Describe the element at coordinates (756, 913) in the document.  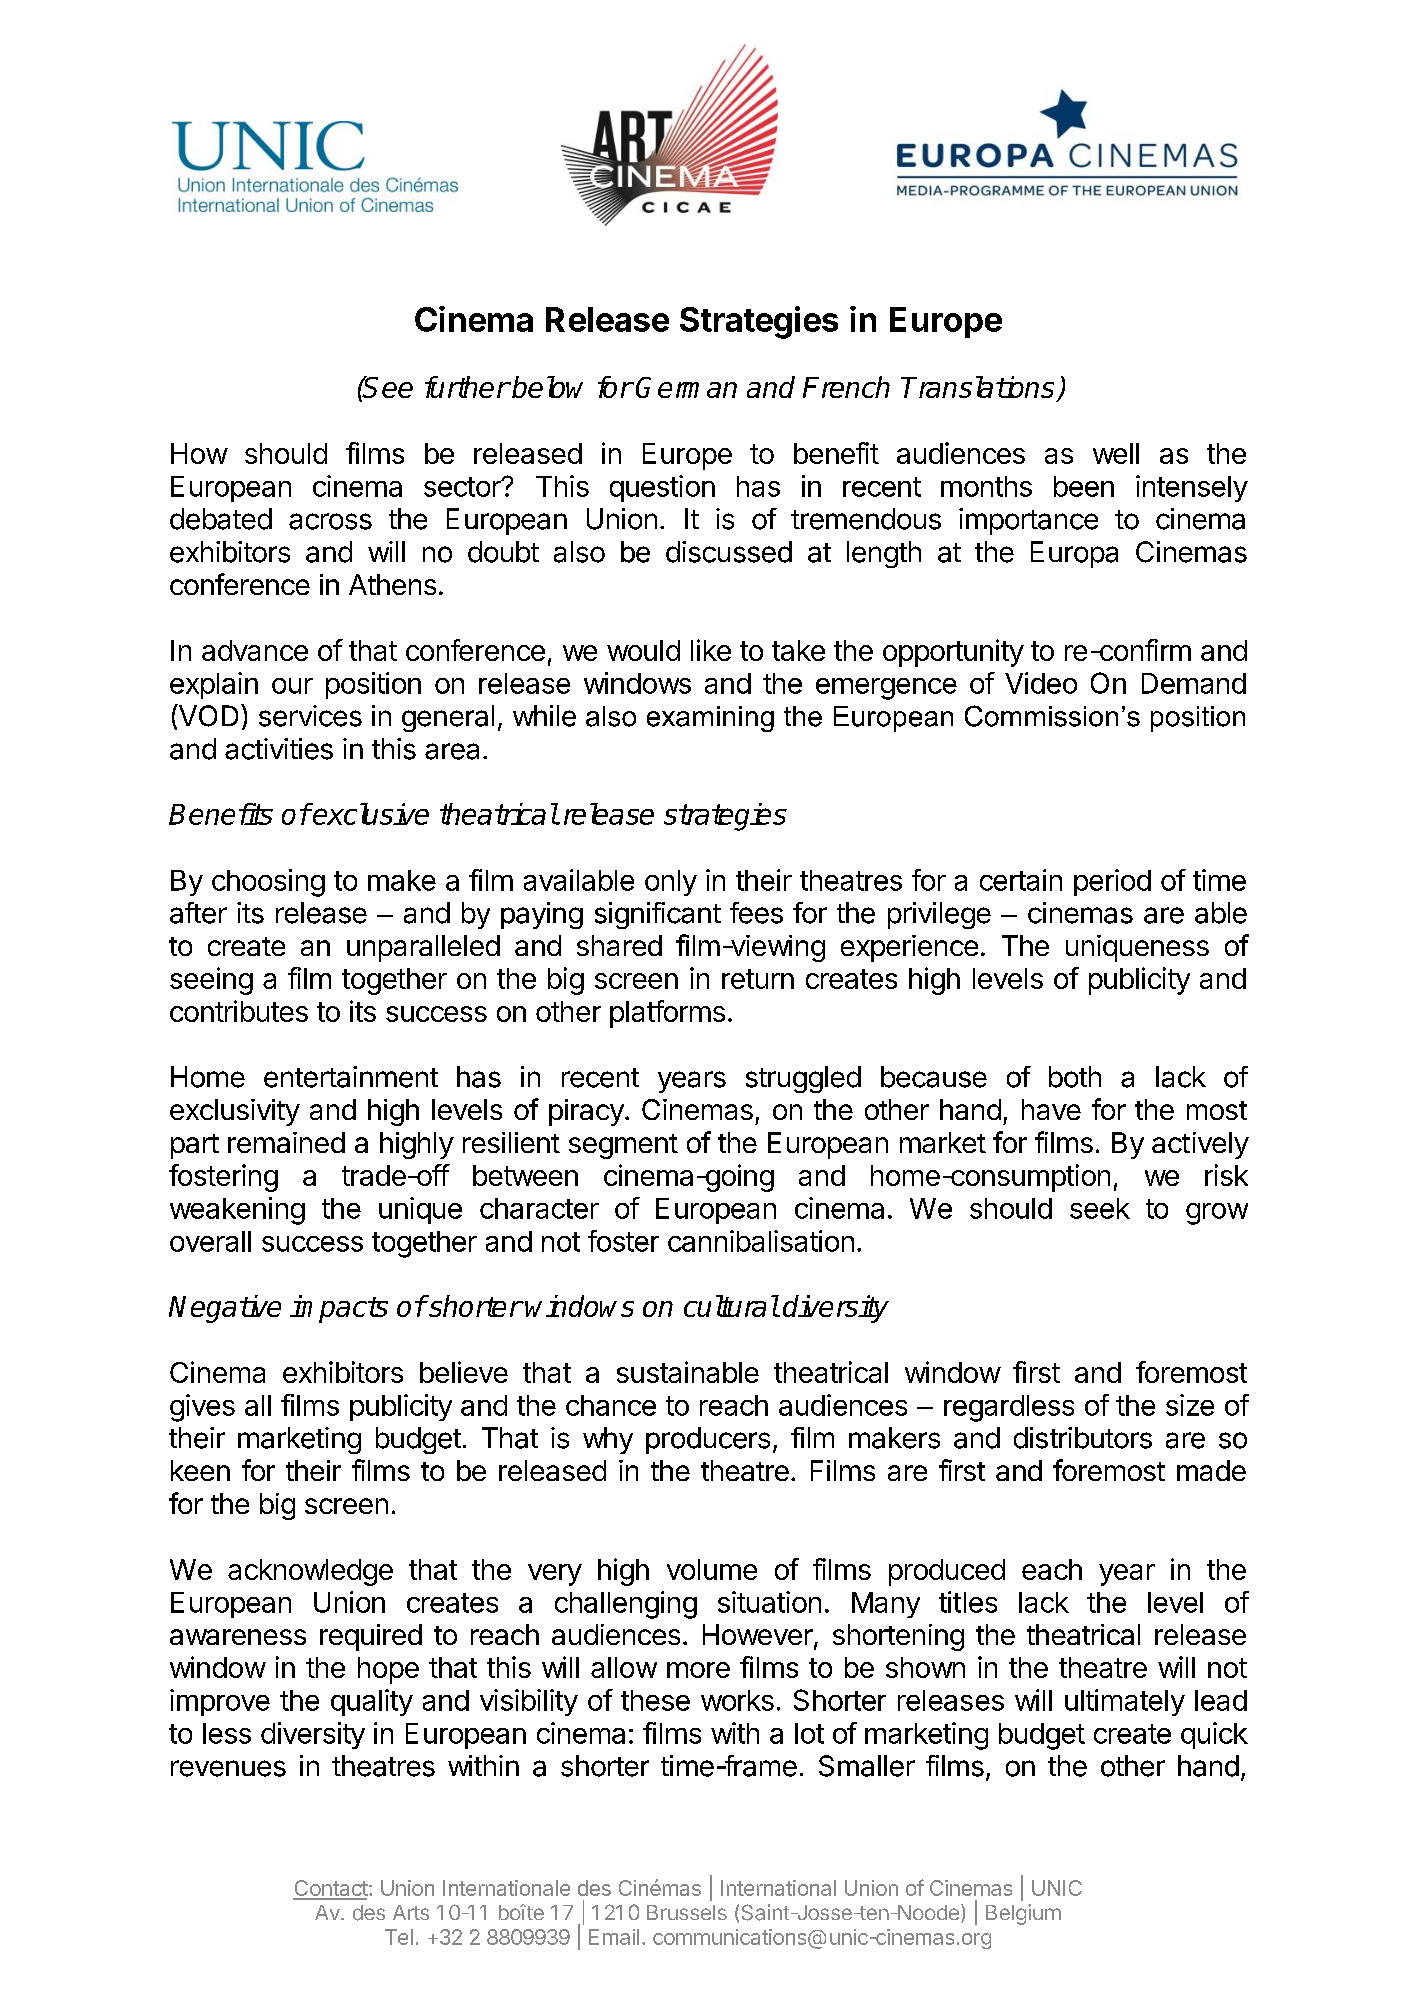
I see `fees` at that location.
